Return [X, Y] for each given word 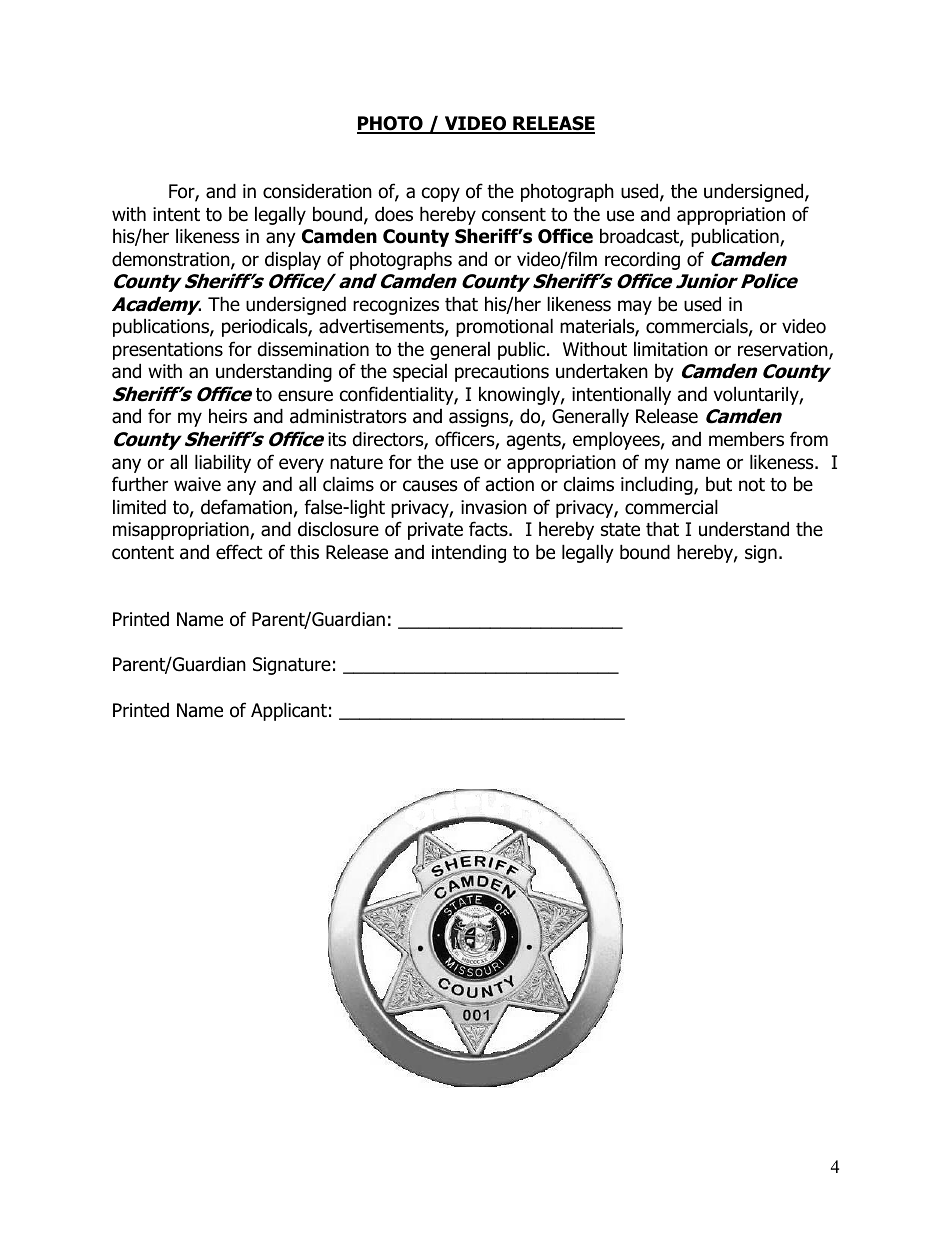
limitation [671, 349]
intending [469, 553]
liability [223, 463]
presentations [168, 351]
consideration [317, 191]
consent [514, 215]
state [620, 530]
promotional [504, 327]
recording [642, 261]
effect [239, 552]
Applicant [289, 711]
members [746, 439]
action [510, 484]
